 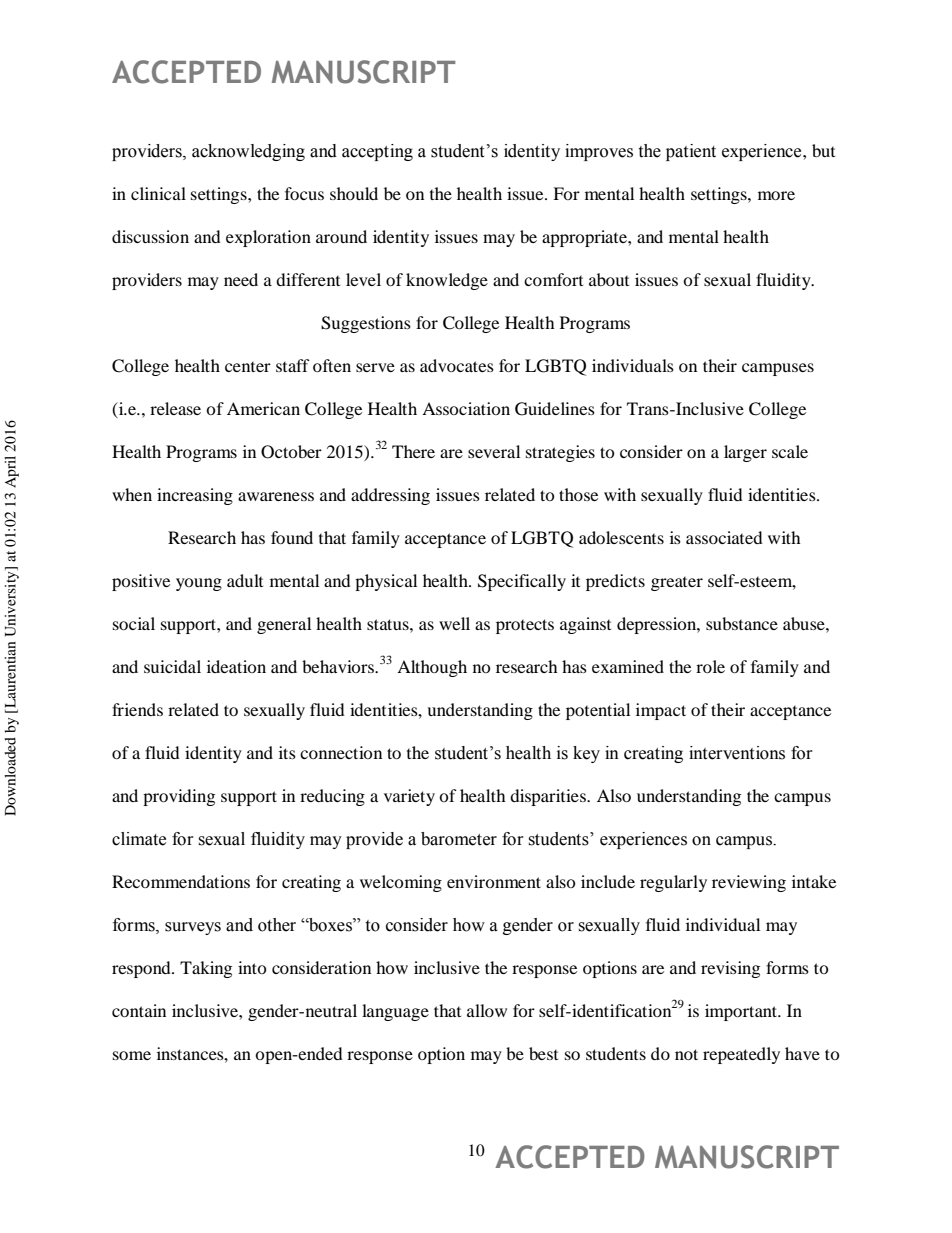 What do you see at coordinates (248, 152) in the screenshot?
I see `acknowledging` at bounding box center [248, 152].
